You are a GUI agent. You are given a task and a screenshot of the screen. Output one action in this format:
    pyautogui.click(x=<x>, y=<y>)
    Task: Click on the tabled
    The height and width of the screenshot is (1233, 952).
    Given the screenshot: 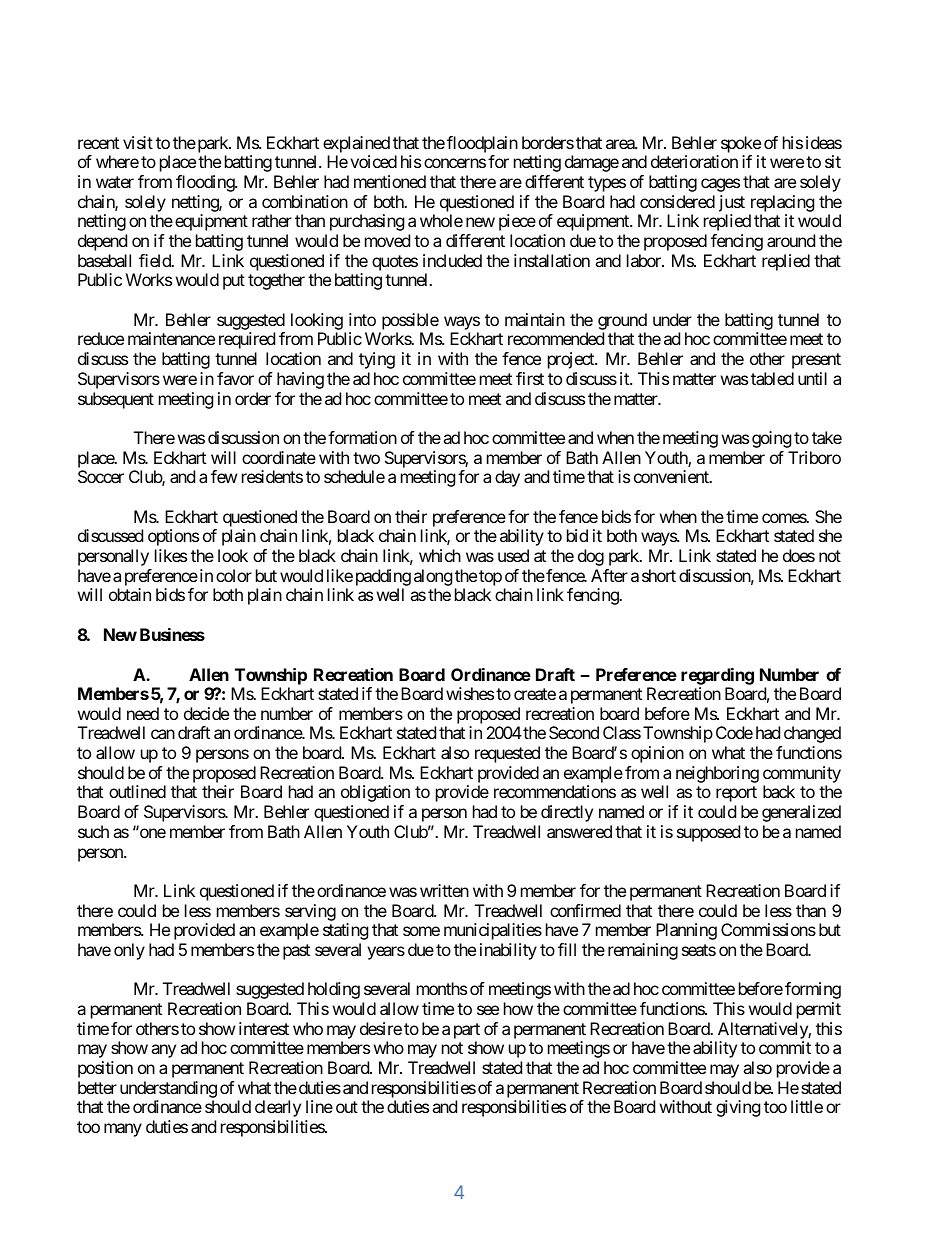 What is the action you would take?
    pyautogui.click(x=772, y=378)
